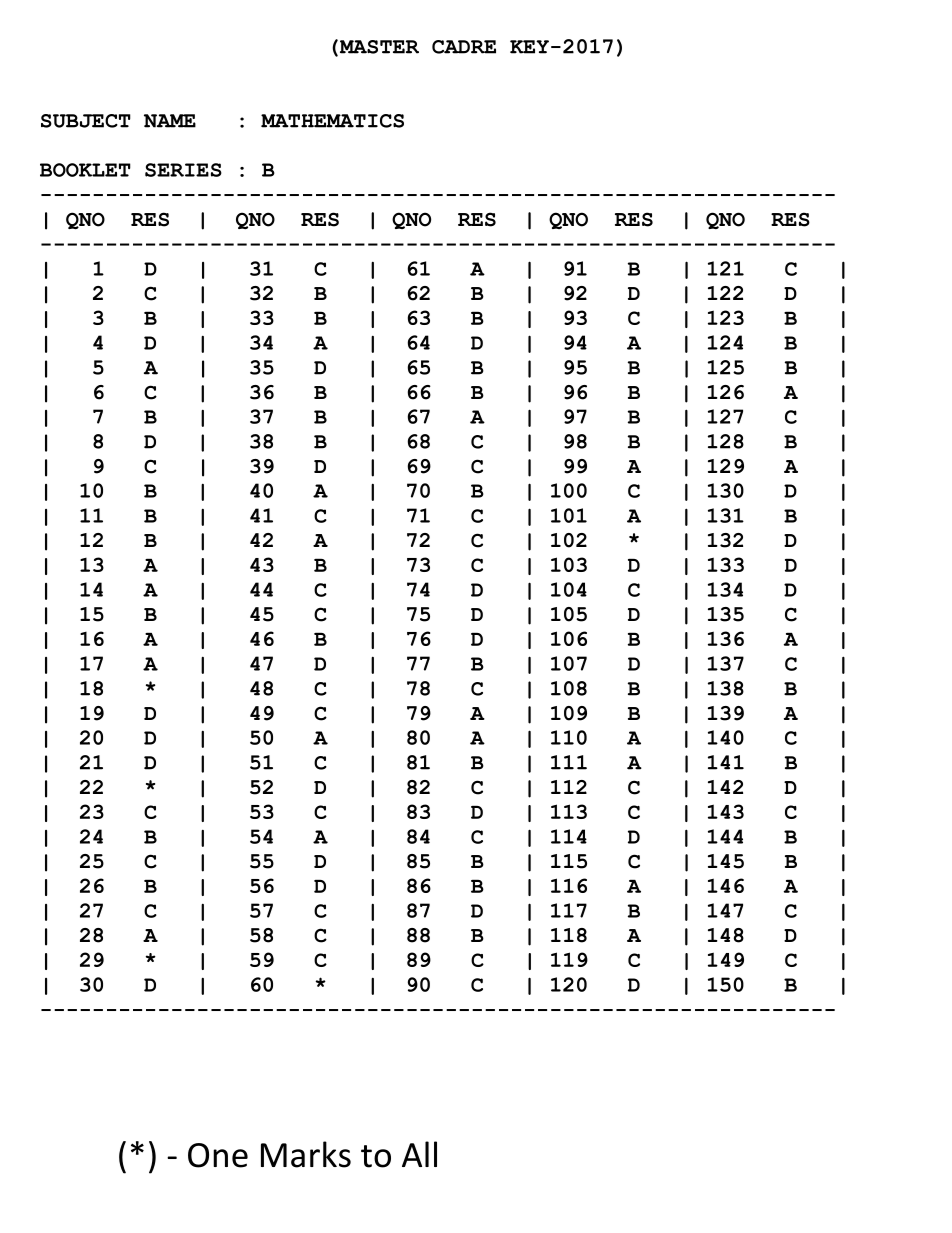  What do you see at coordinates (170, 121) in the document?
I see `NAME` at bounding box center [170, 121].
